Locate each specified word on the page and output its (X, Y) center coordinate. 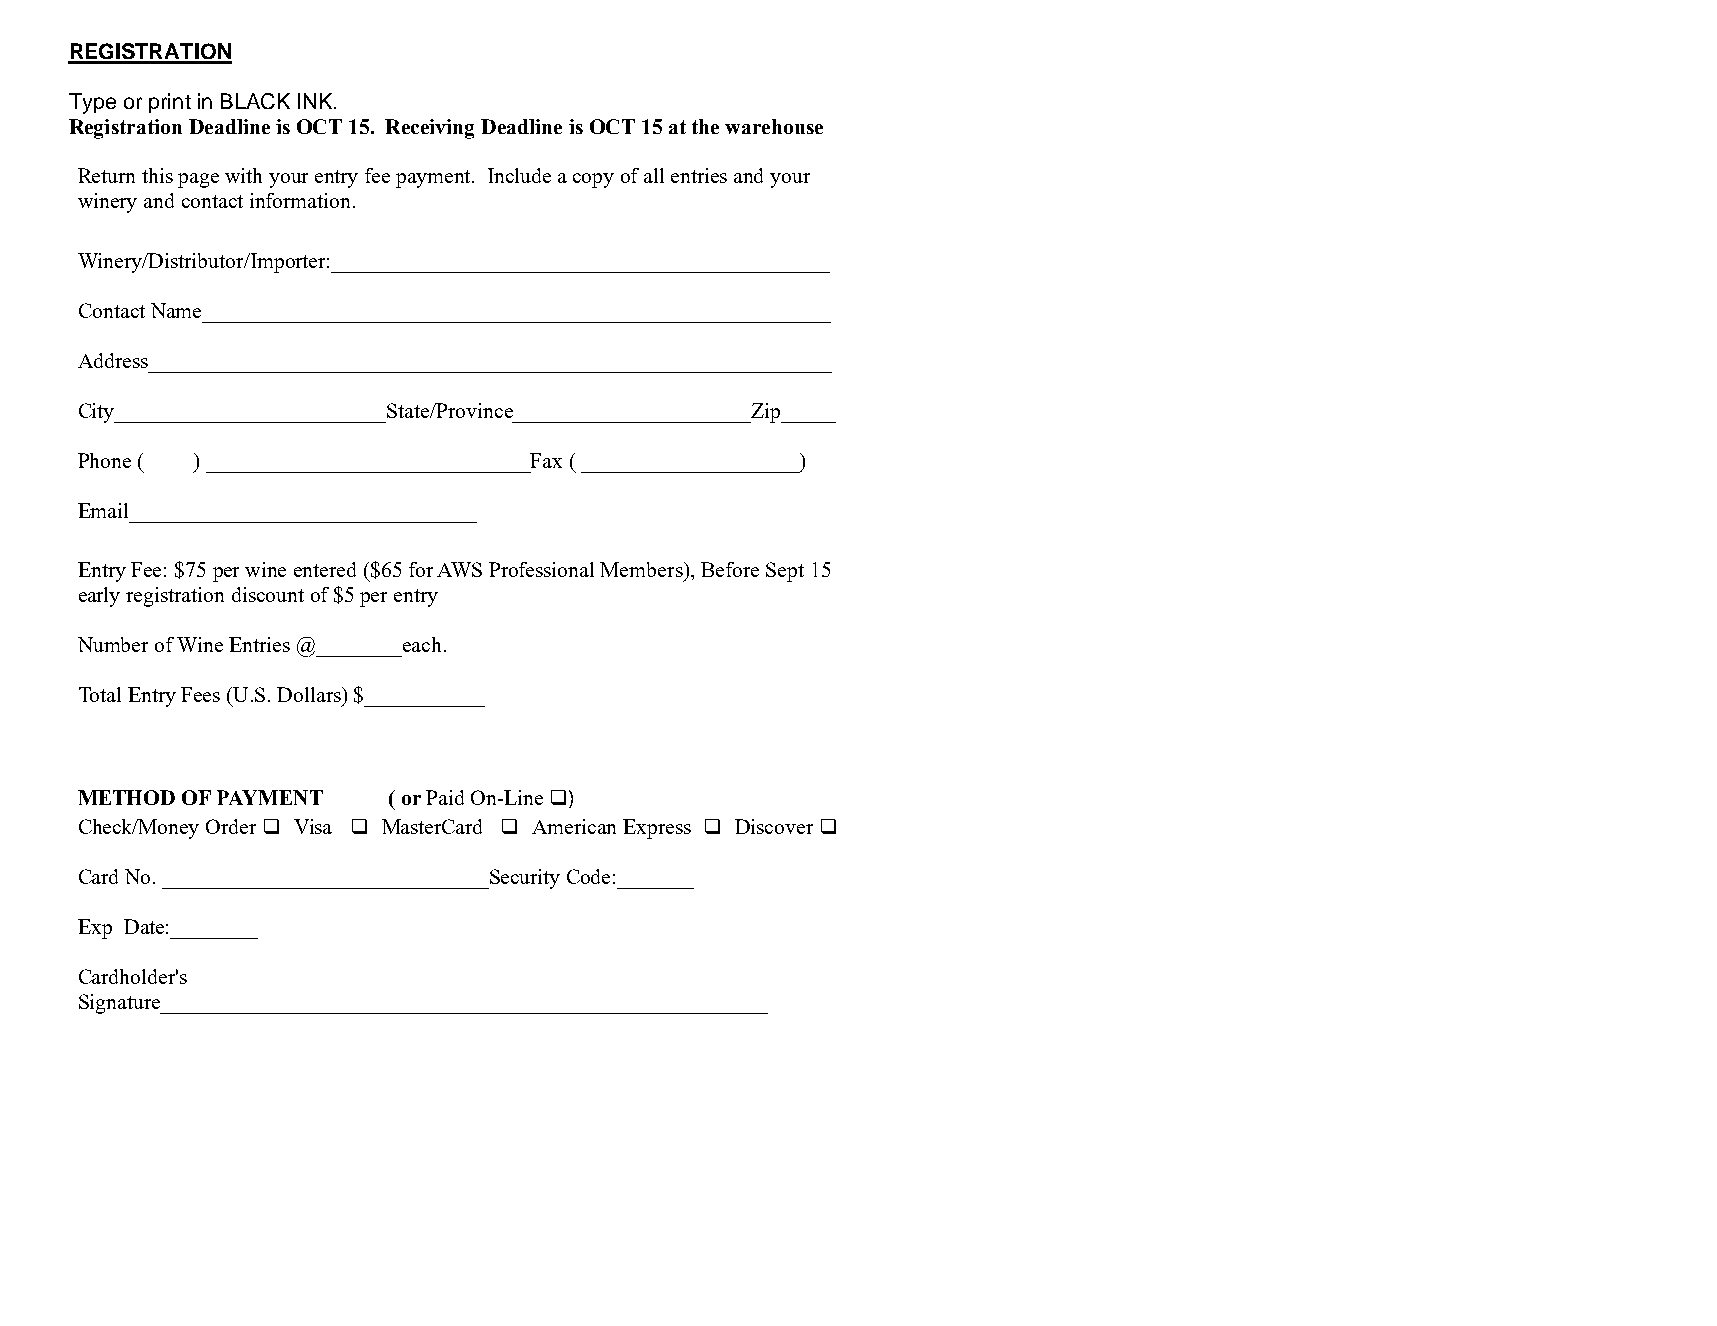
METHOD (126, 797)
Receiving (429, 129)
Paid (445, 797)
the (705, 126)
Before (730, 569)
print (170, 103)
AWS (459, 569)
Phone (104, 460)
